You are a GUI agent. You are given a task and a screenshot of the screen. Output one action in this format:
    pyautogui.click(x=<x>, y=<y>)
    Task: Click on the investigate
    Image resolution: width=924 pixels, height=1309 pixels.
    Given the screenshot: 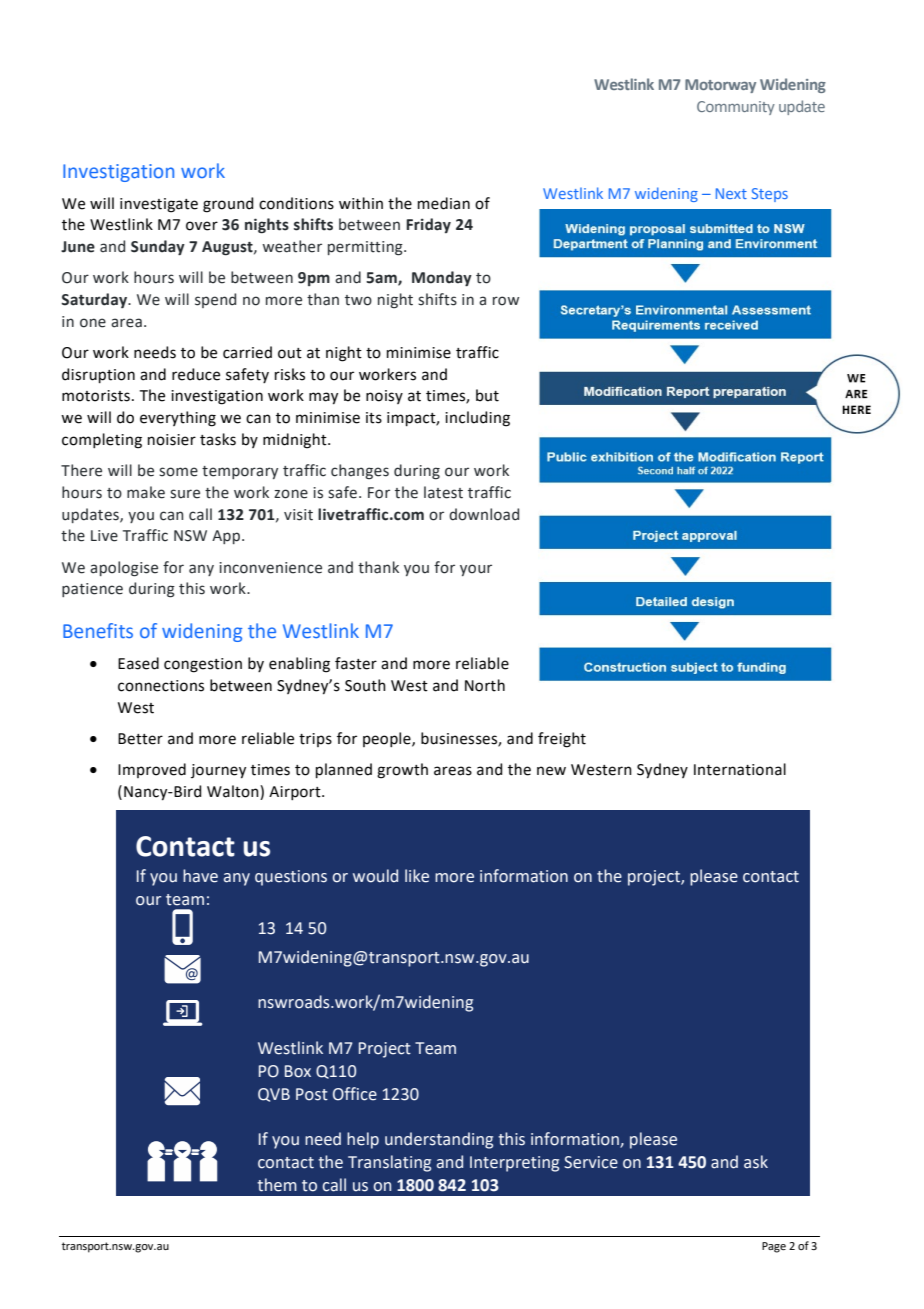 What is the action you would take?
    pyautogui.click(x=159, y=205)
